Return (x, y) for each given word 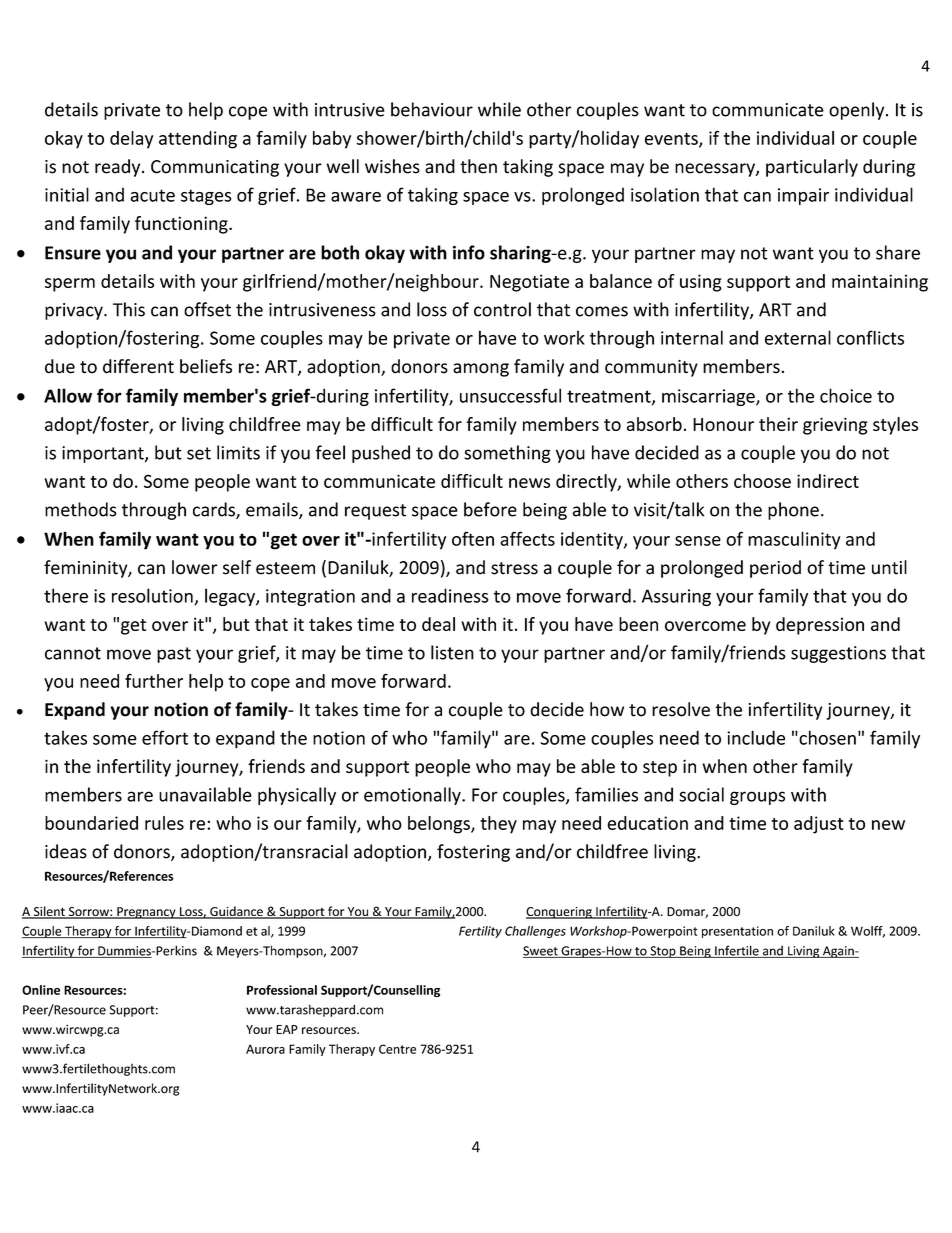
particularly (812, 168)
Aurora (265, 1049)
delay (131, 140)
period (775, 569)
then (478, 166)
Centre (397, 1049)
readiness (450, 595)
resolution (153, 596)
